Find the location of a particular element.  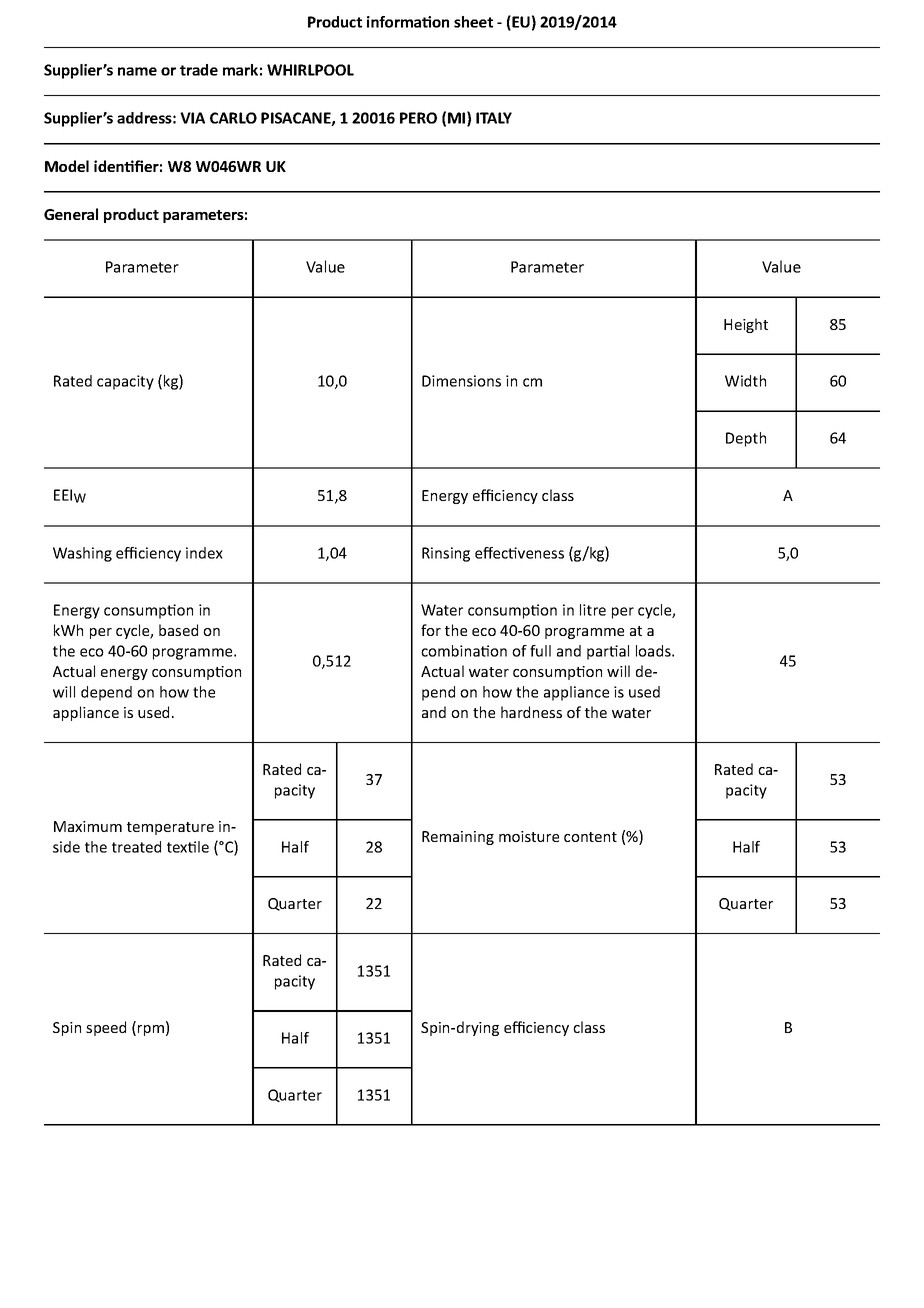

Remaining is located at coordinates (458, 838).
